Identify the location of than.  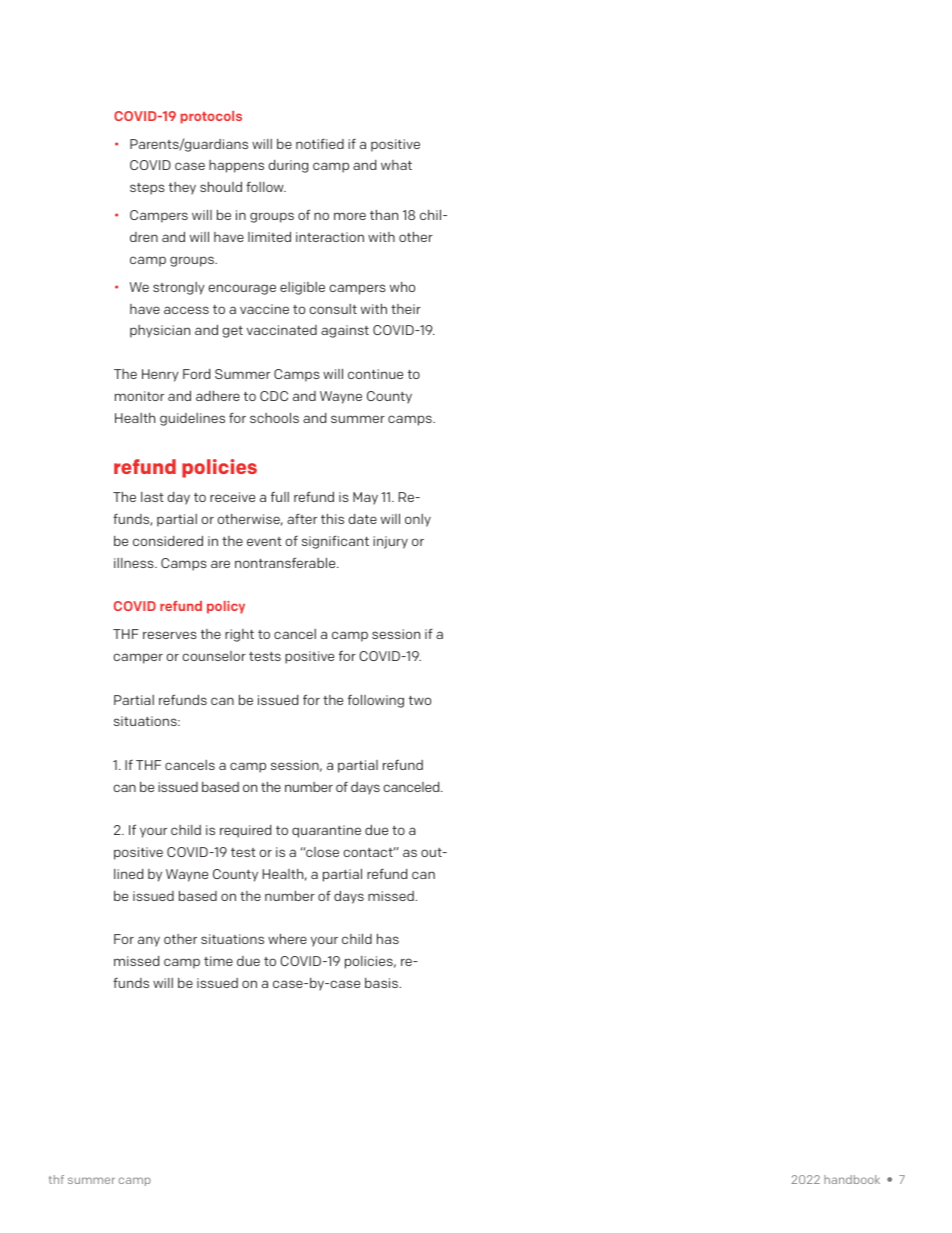
(384, 214).
